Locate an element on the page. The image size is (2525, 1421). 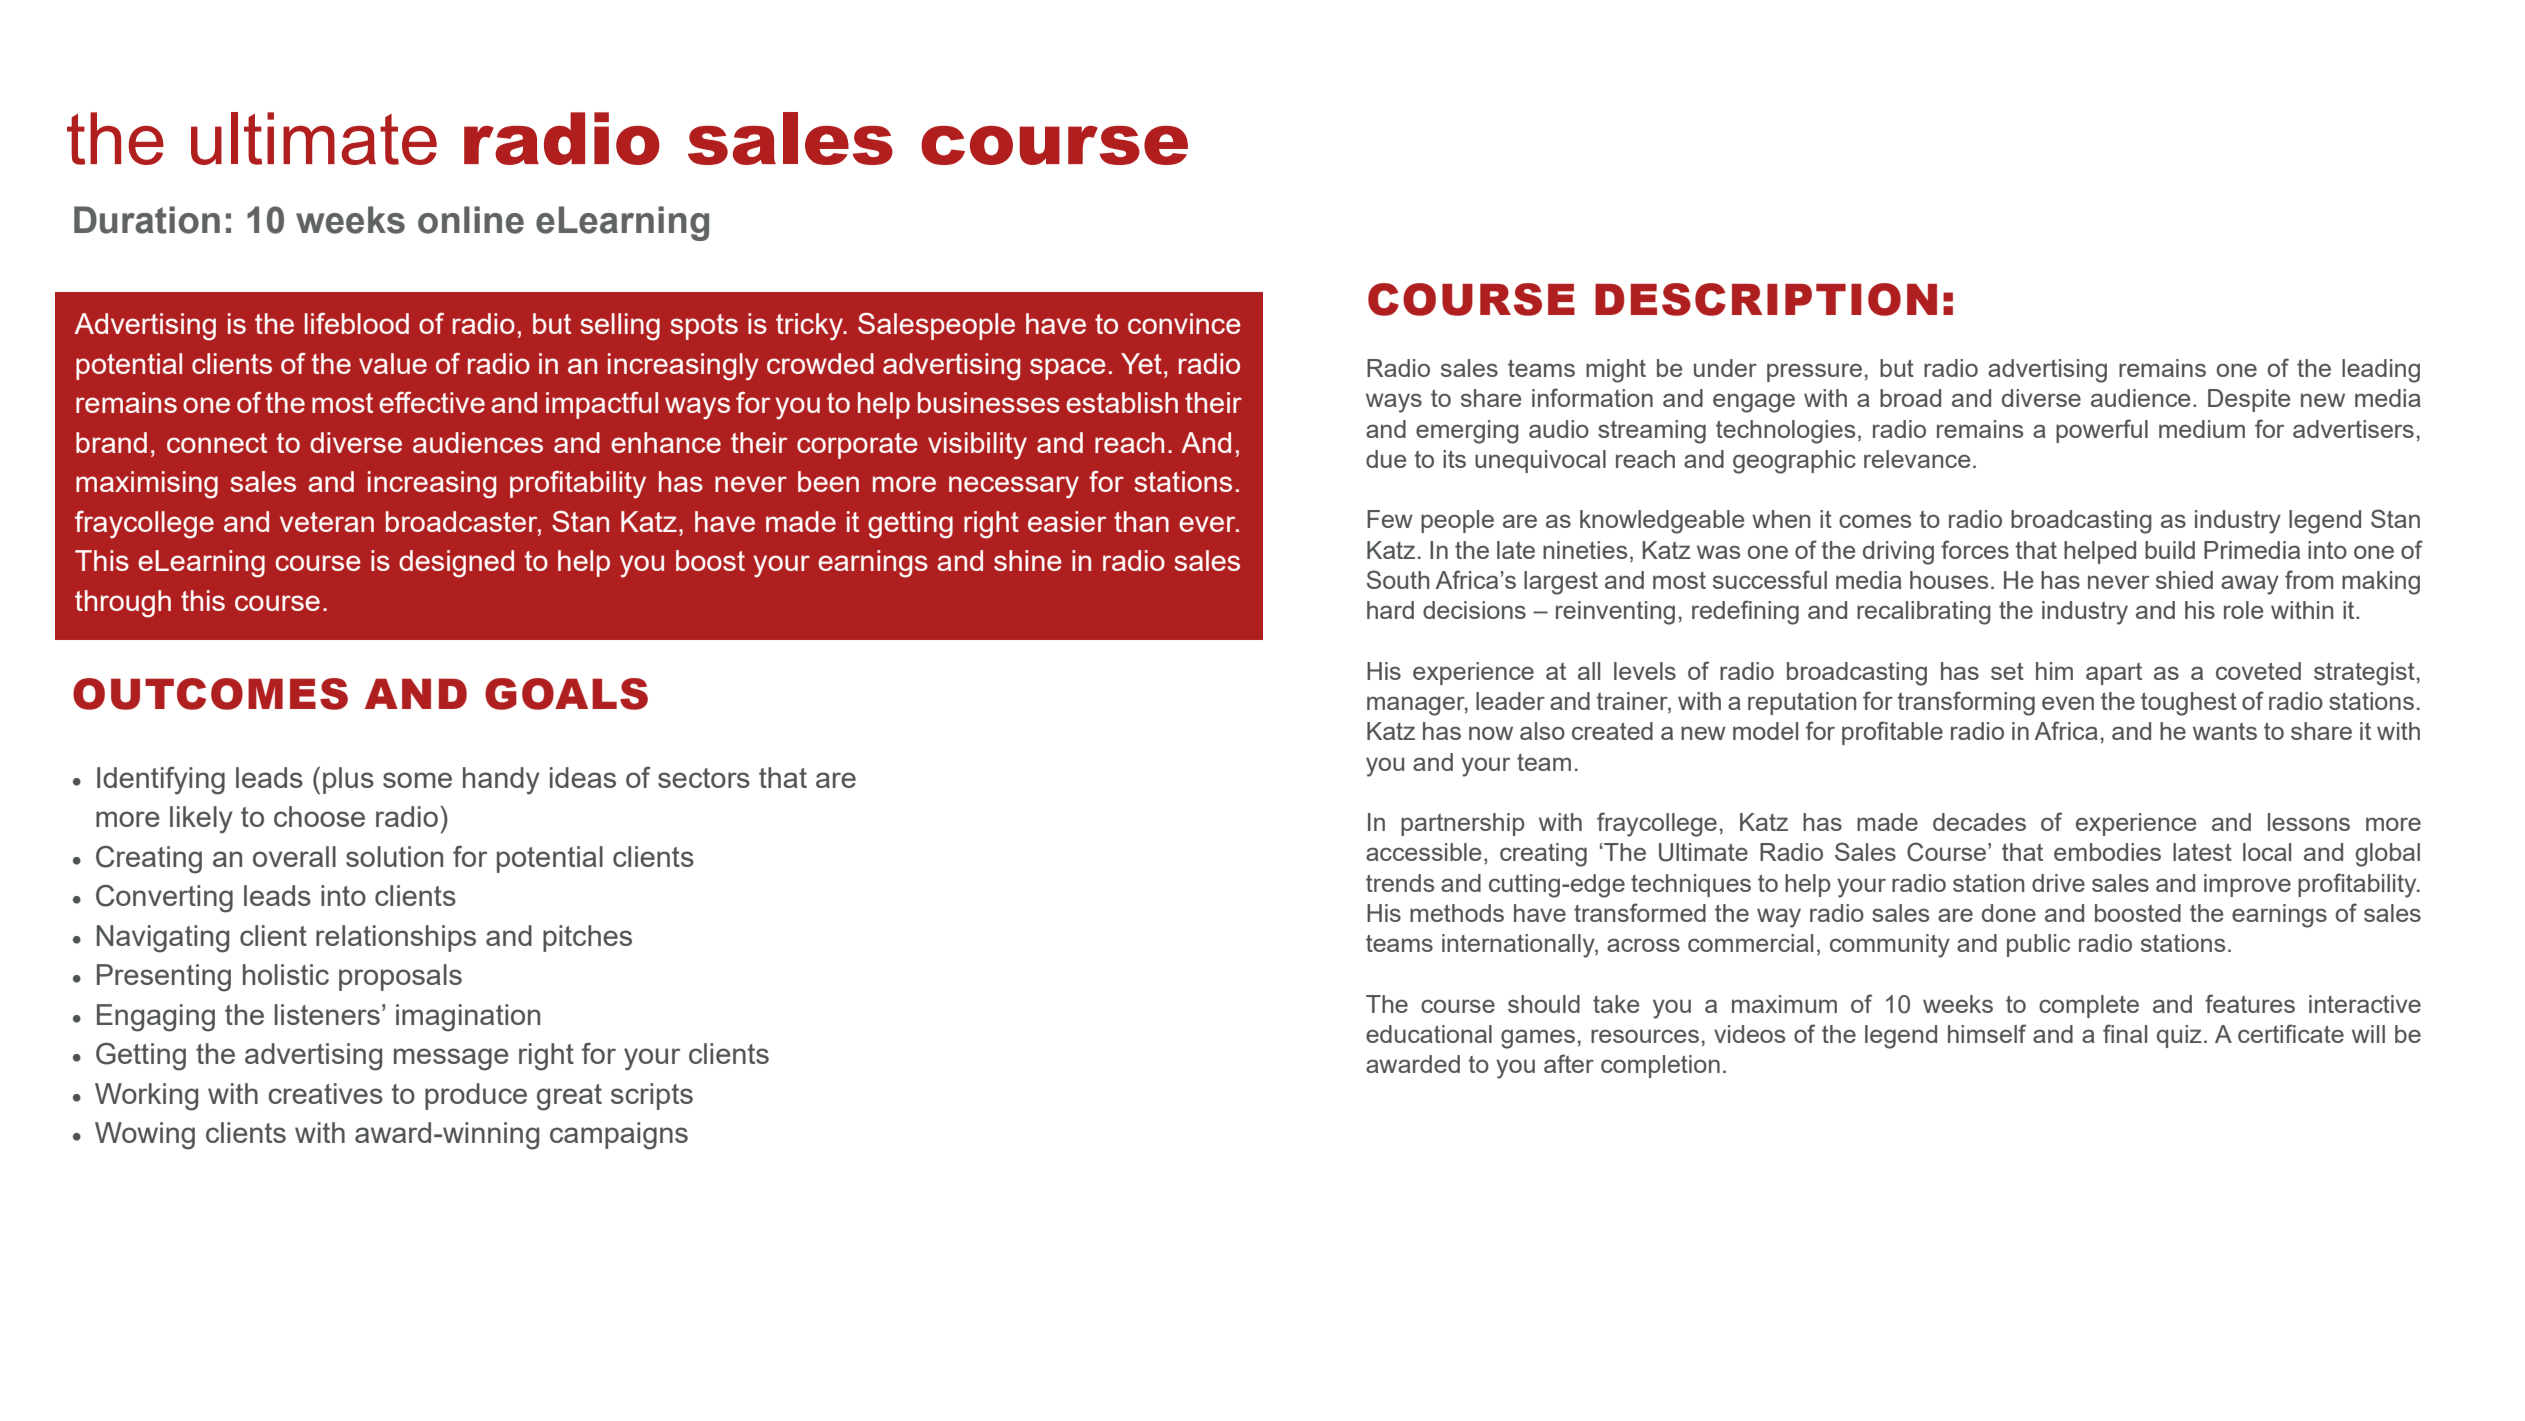
online is located at coordinates (471, 220).
